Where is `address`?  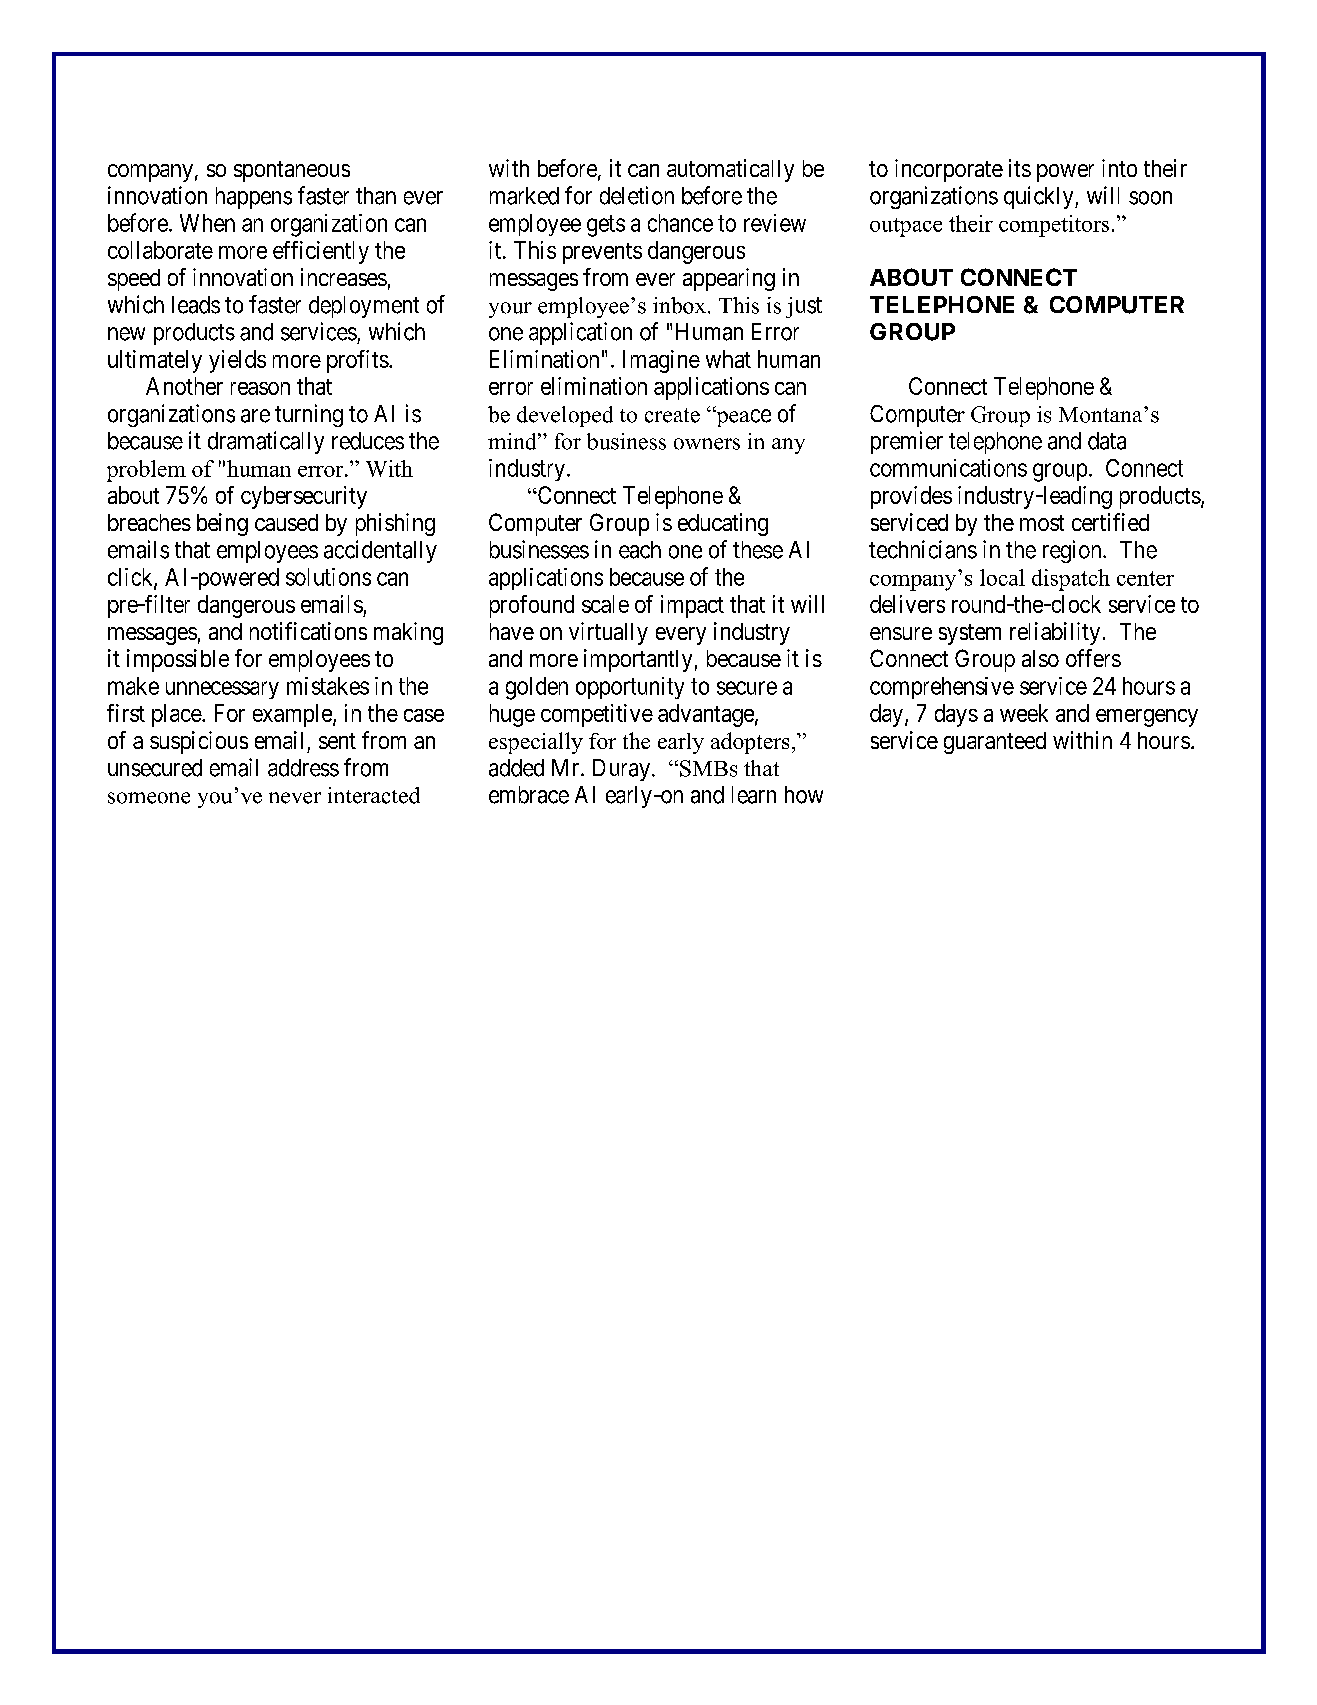 address is located at coordinates (303, 768).
